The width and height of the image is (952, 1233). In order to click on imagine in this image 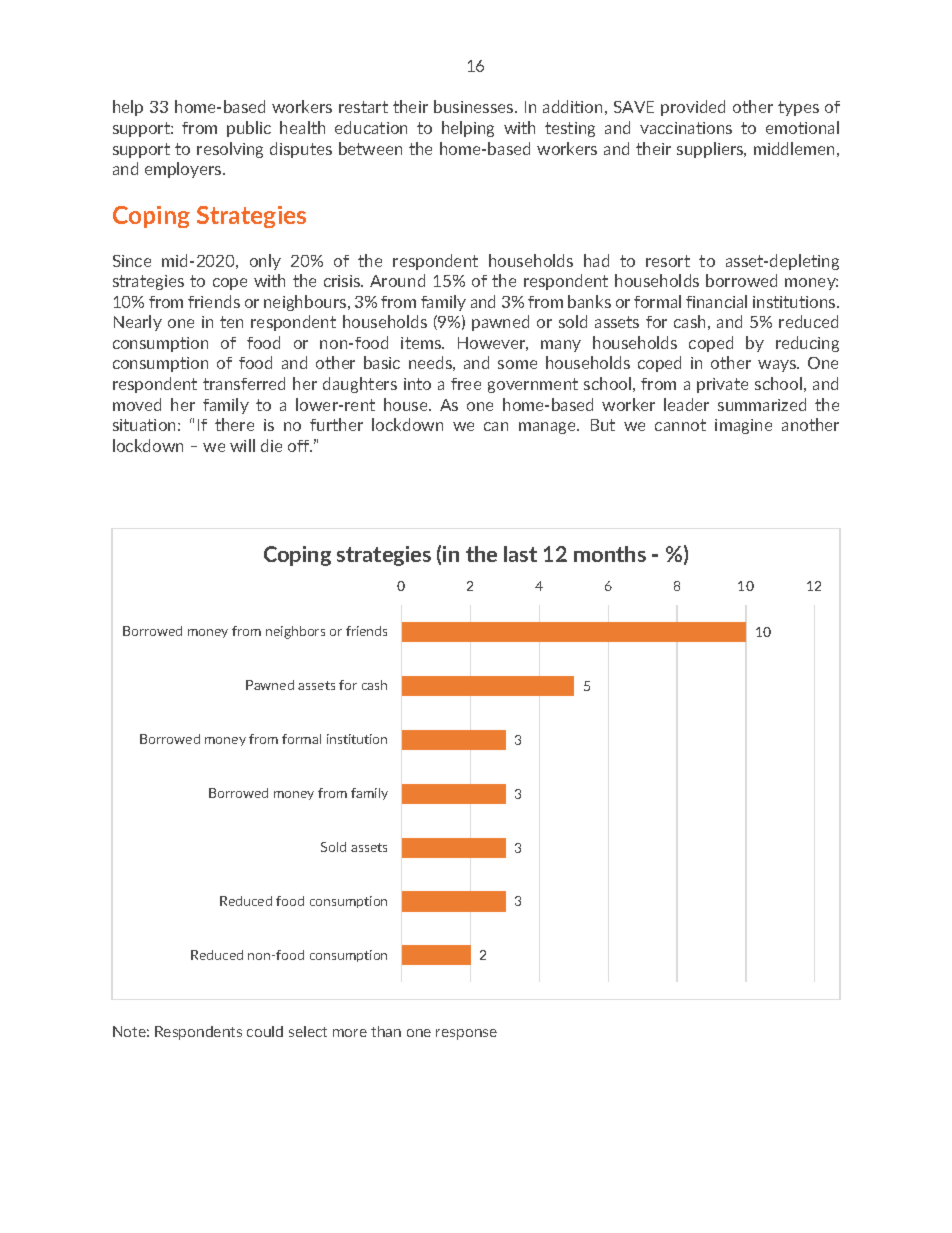, I will do `click(743, 426)`.
